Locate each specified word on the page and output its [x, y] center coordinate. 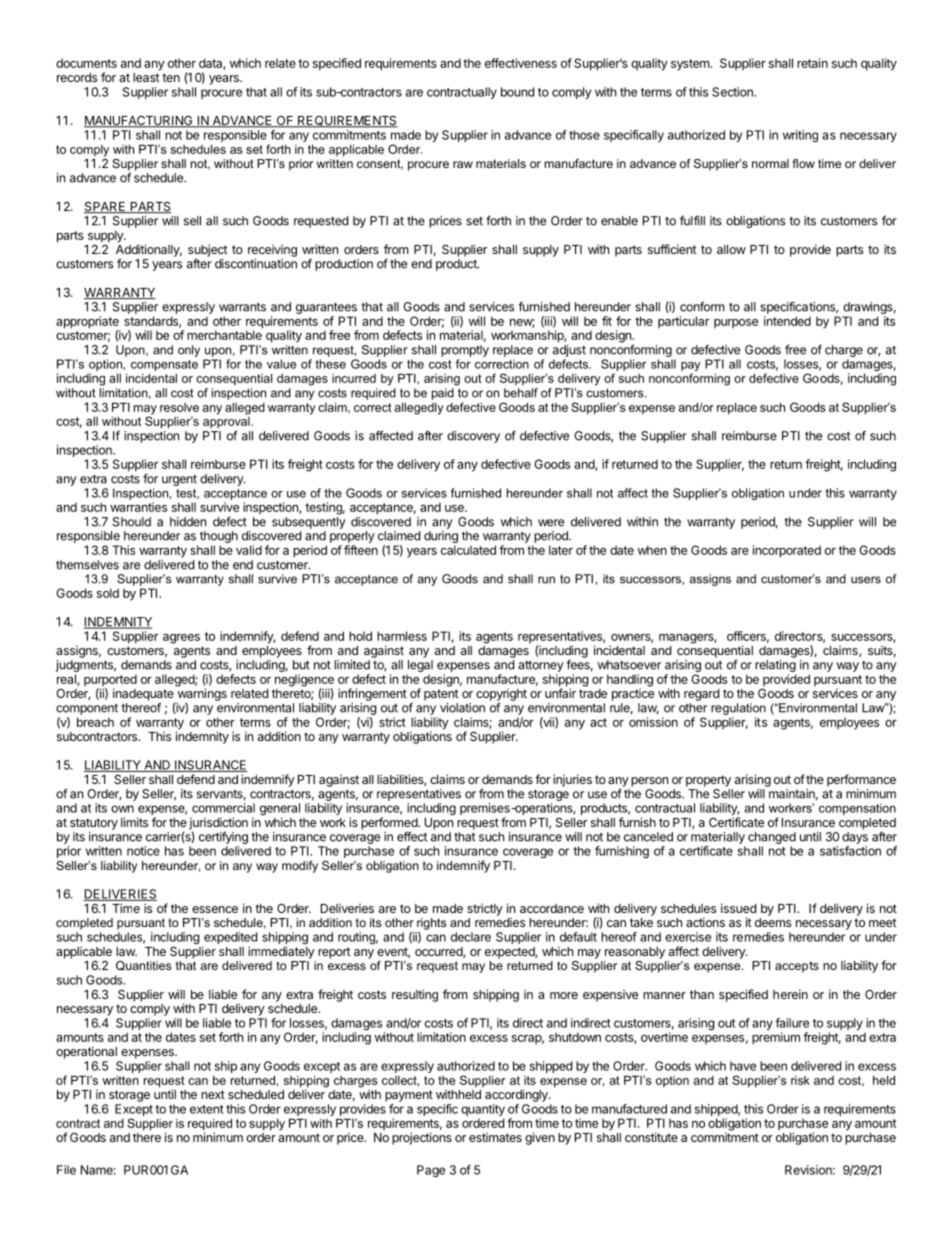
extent [207, 1109]
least [146, 77]
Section [733, 92]
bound [517, 92]
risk [800, 1080]
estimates [495, 1137]
